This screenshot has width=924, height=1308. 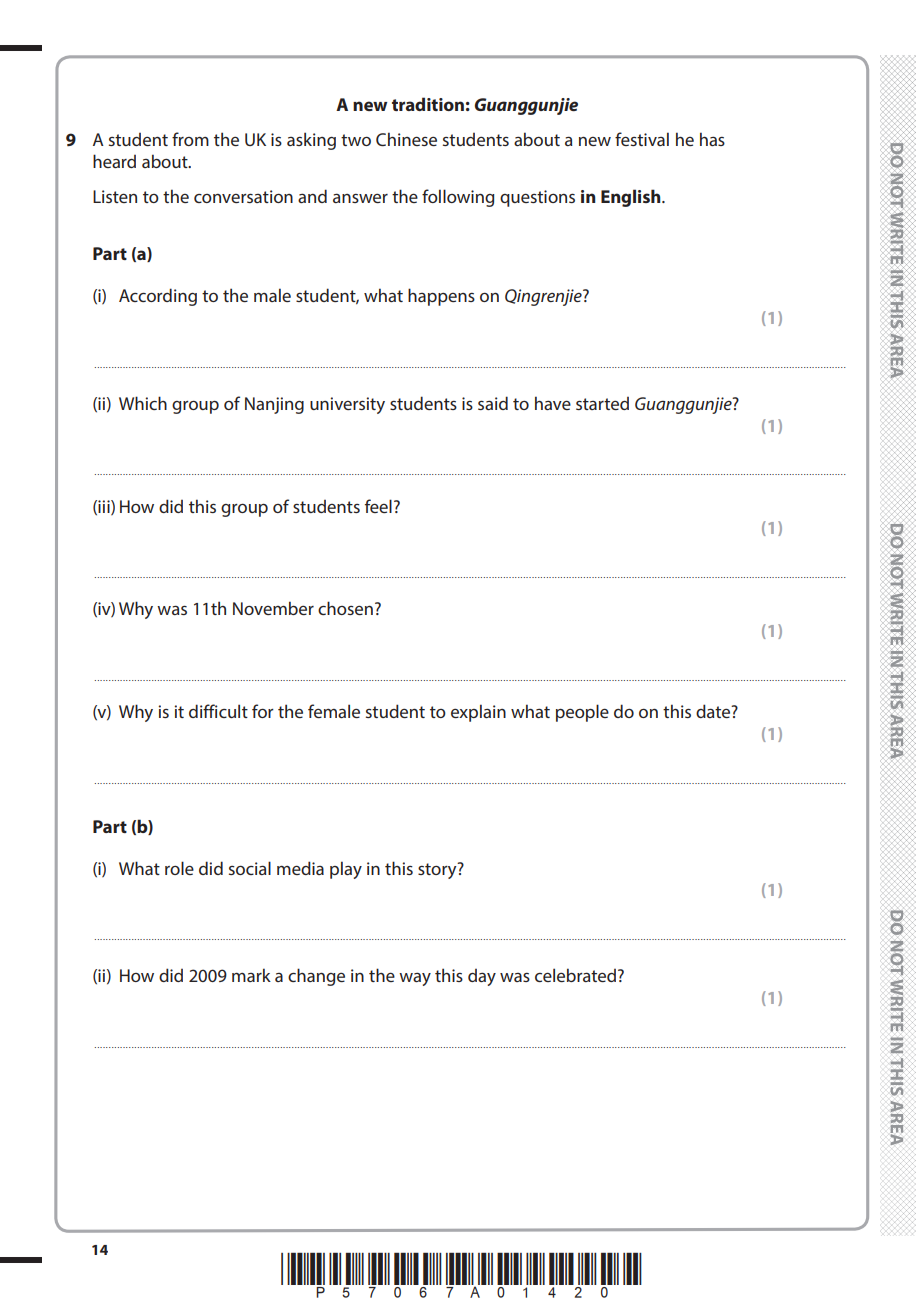 What do you see at coordinates (251, 975) in the screenshot?
I see `mark` at bounding box center [251, 975].
